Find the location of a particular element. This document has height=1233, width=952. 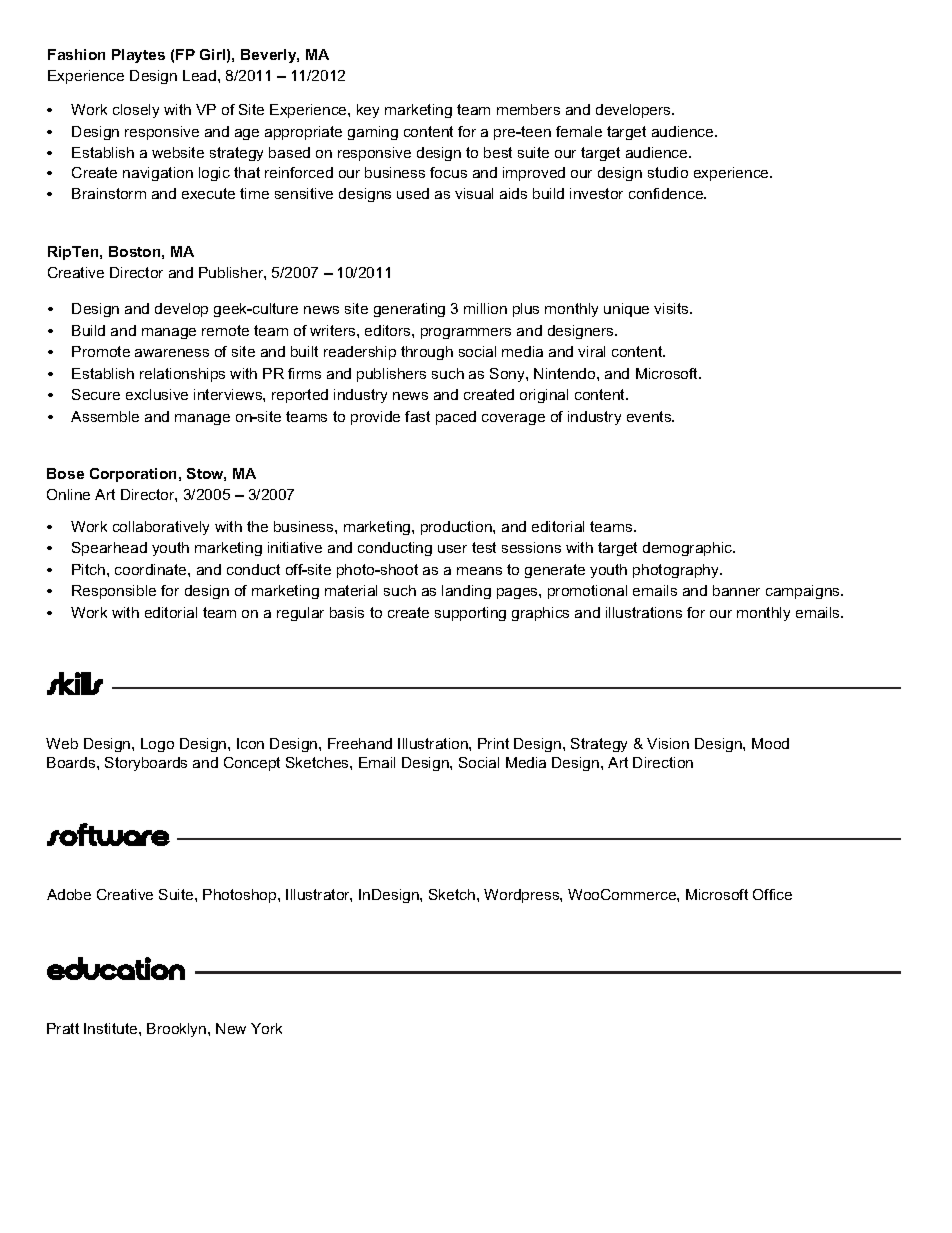

campaigns is located at coordinates (804, 592).
